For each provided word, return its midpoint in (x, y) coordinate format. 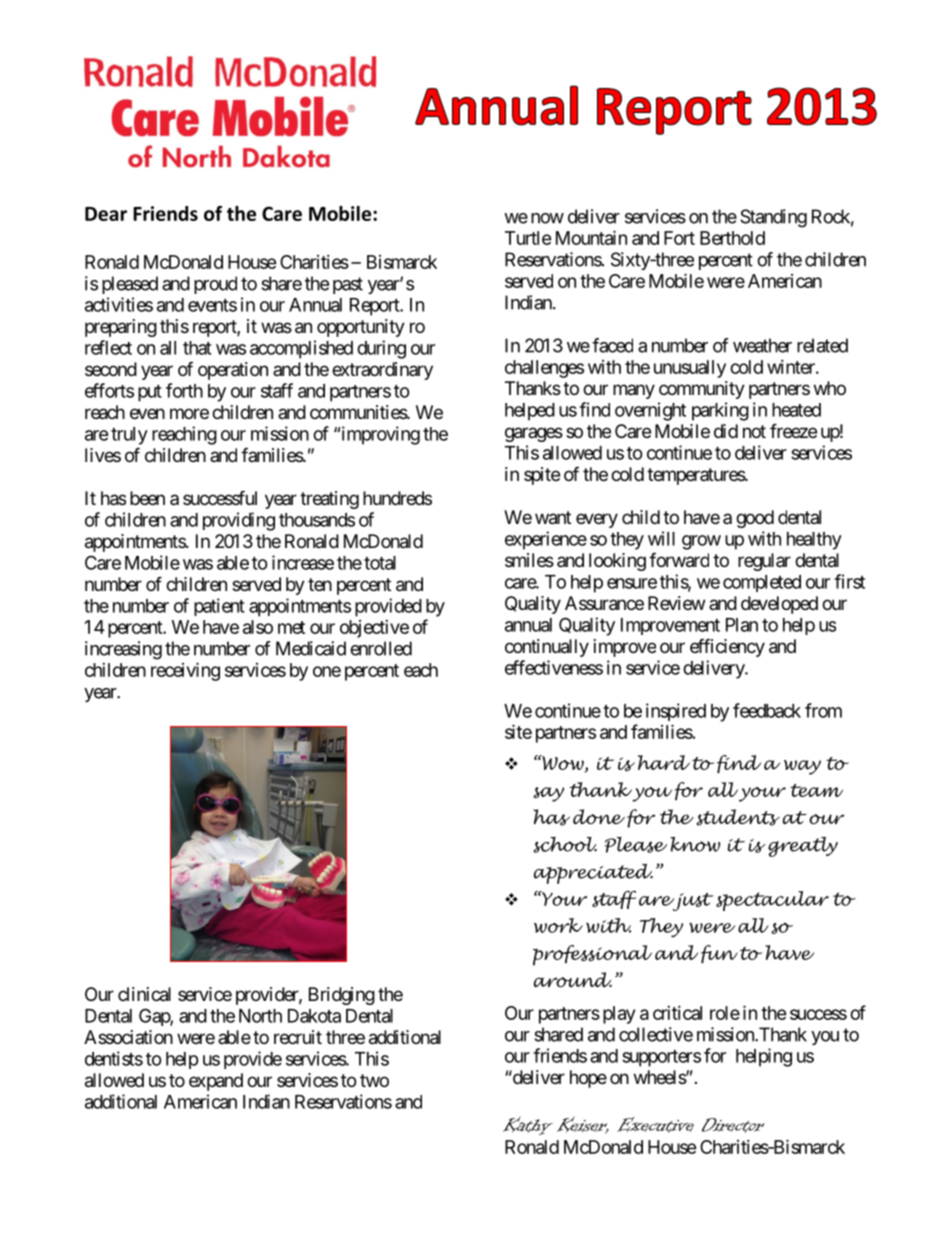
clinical (144, 994)
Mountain (591, 237)
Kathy (528, 1125)
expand (216, 1082)
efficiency (727, 647)
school (565, 845)
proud (215, 285)
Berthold (732, 238)
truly (129, 436)
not (754, 431)
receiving (185, 671)
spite (542, 476)
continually (547, 648)
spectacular (772, 901)
